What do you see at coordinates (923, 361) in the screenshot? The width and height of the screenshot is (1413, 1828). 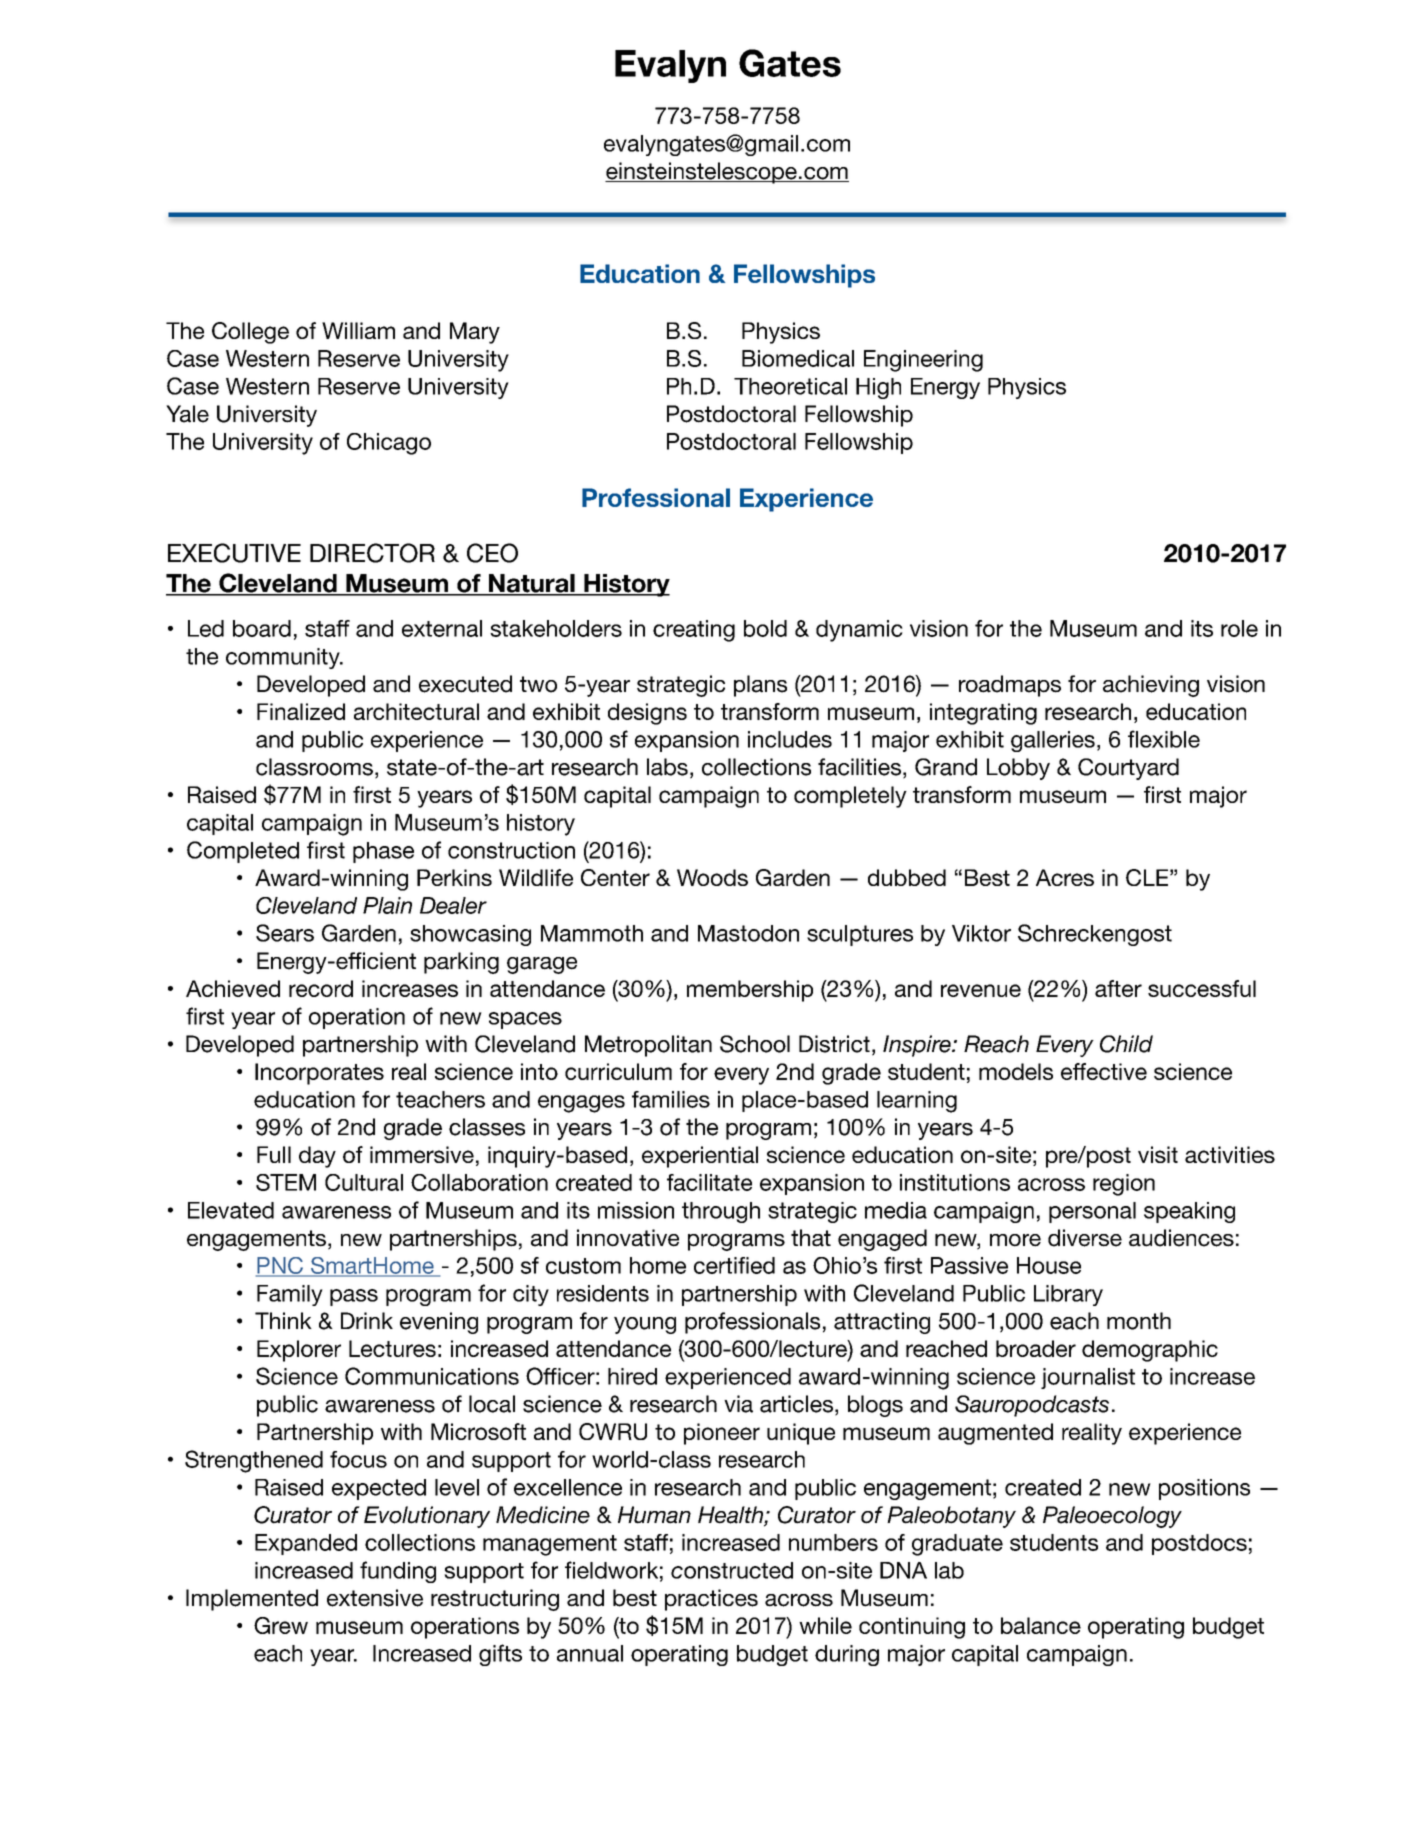 I see `Engineering` at bounding box center [923, 361].
